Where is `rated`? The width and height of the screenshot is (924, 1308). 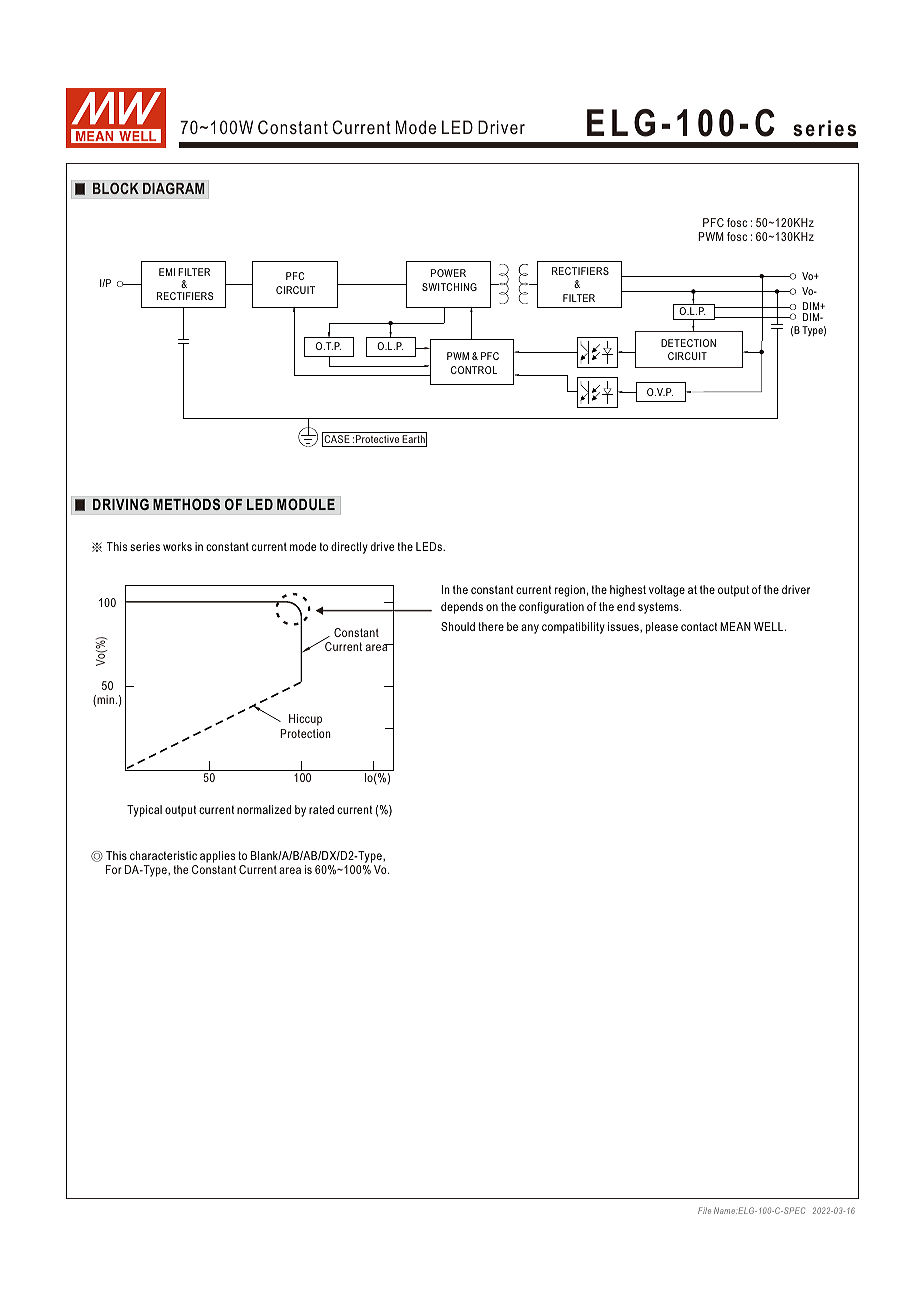 rated is located at coordinates (321, 809).
